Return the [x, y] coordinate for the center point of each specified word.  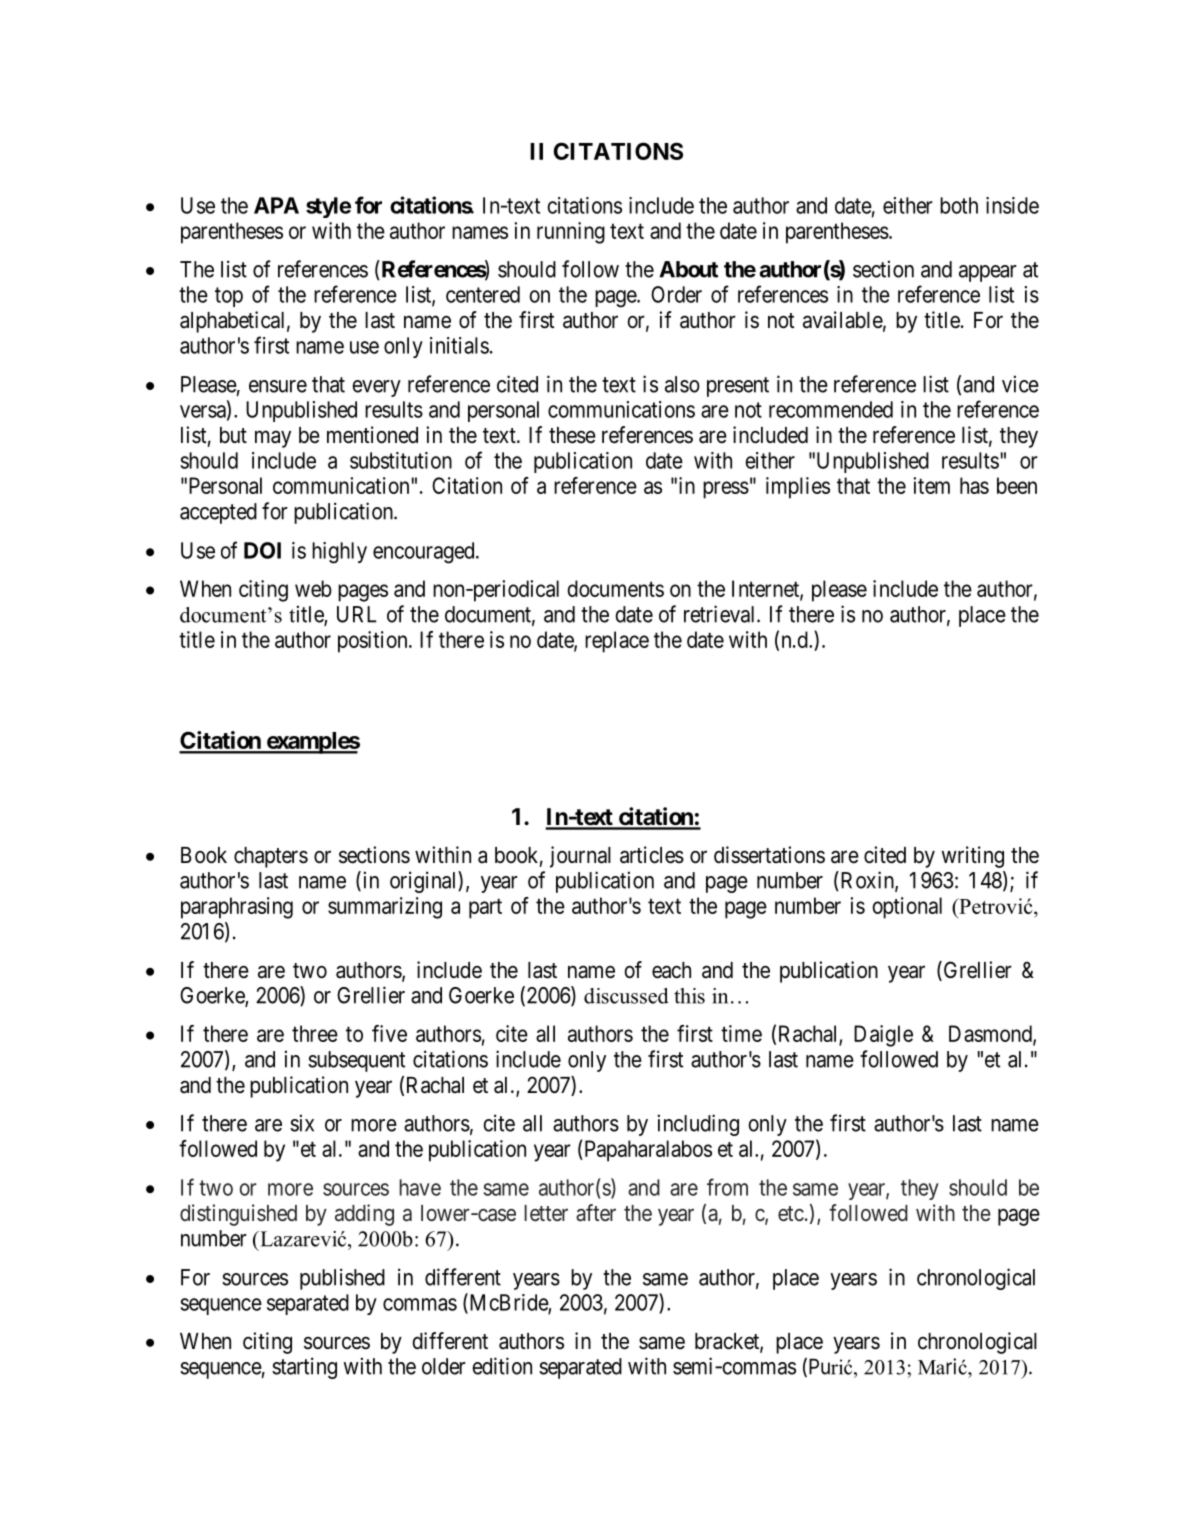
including [698, 1125]
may [273, 439]
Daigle [883, 1036]
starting [304, 1368]
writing [973, 857]
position [374, 642]
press [726, 490]
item [931, 485]
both [959, 205]
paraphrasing [237, 908]
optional [907, 908]
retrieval [721, 614]
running [571, 233]
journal [580, 857]
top [229, 297]
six [302, 1123]
